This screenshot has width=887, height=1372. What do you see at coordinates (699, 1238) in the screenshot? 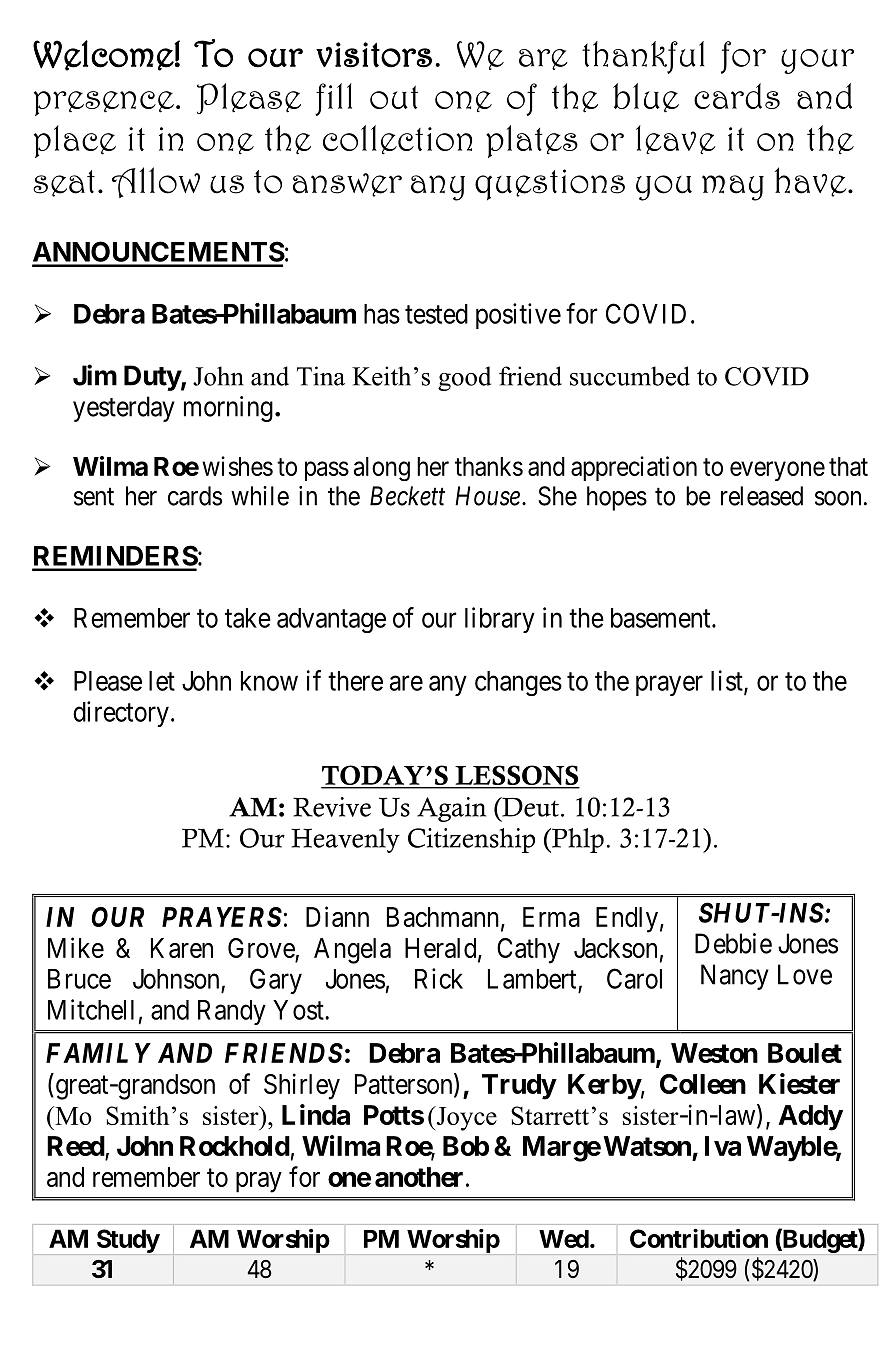
I see `Contribution` at bounding box center [699, 1238].
